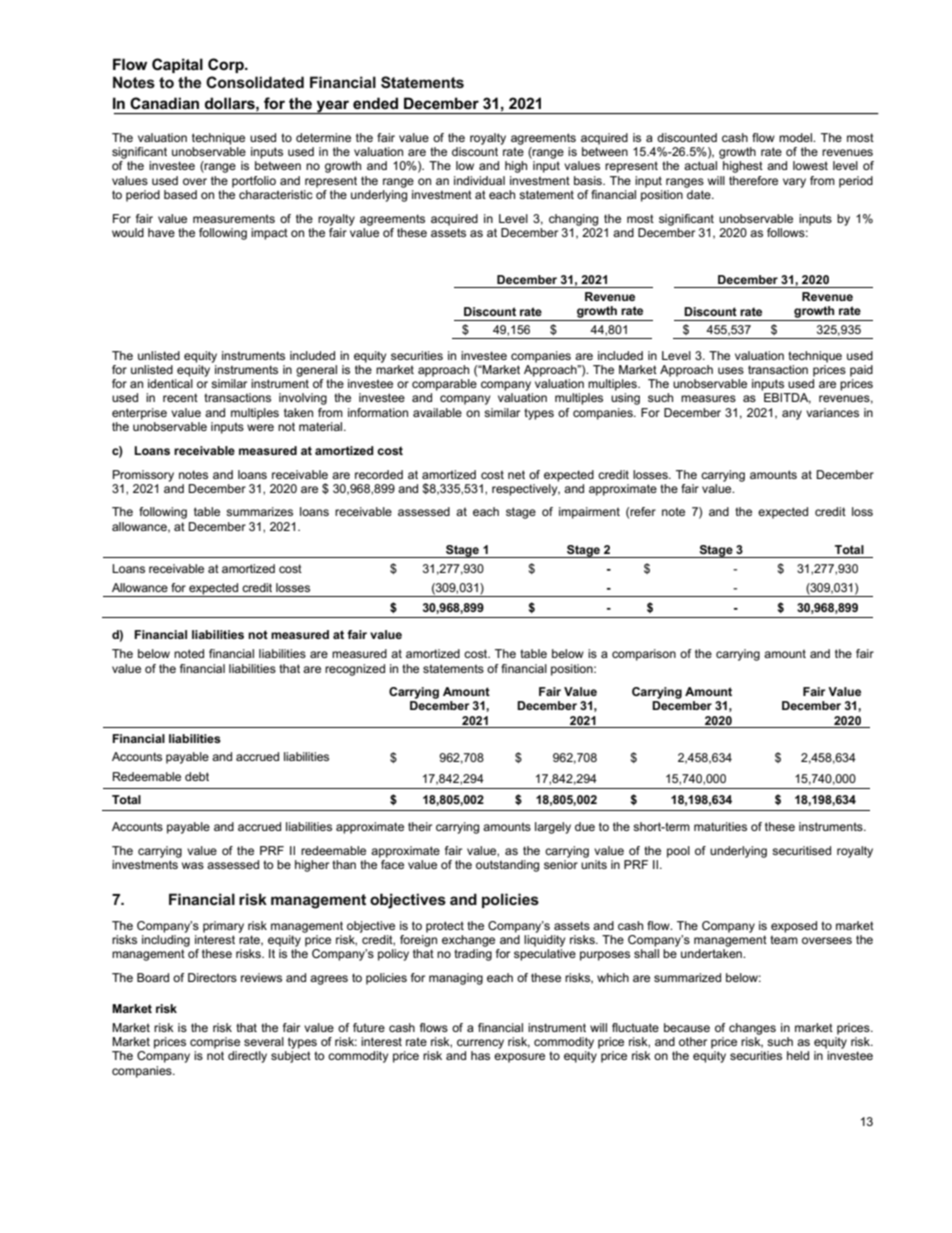 The height and width of the screenshot is (1233, 952). I want to click on debt, so click(197, 776).
